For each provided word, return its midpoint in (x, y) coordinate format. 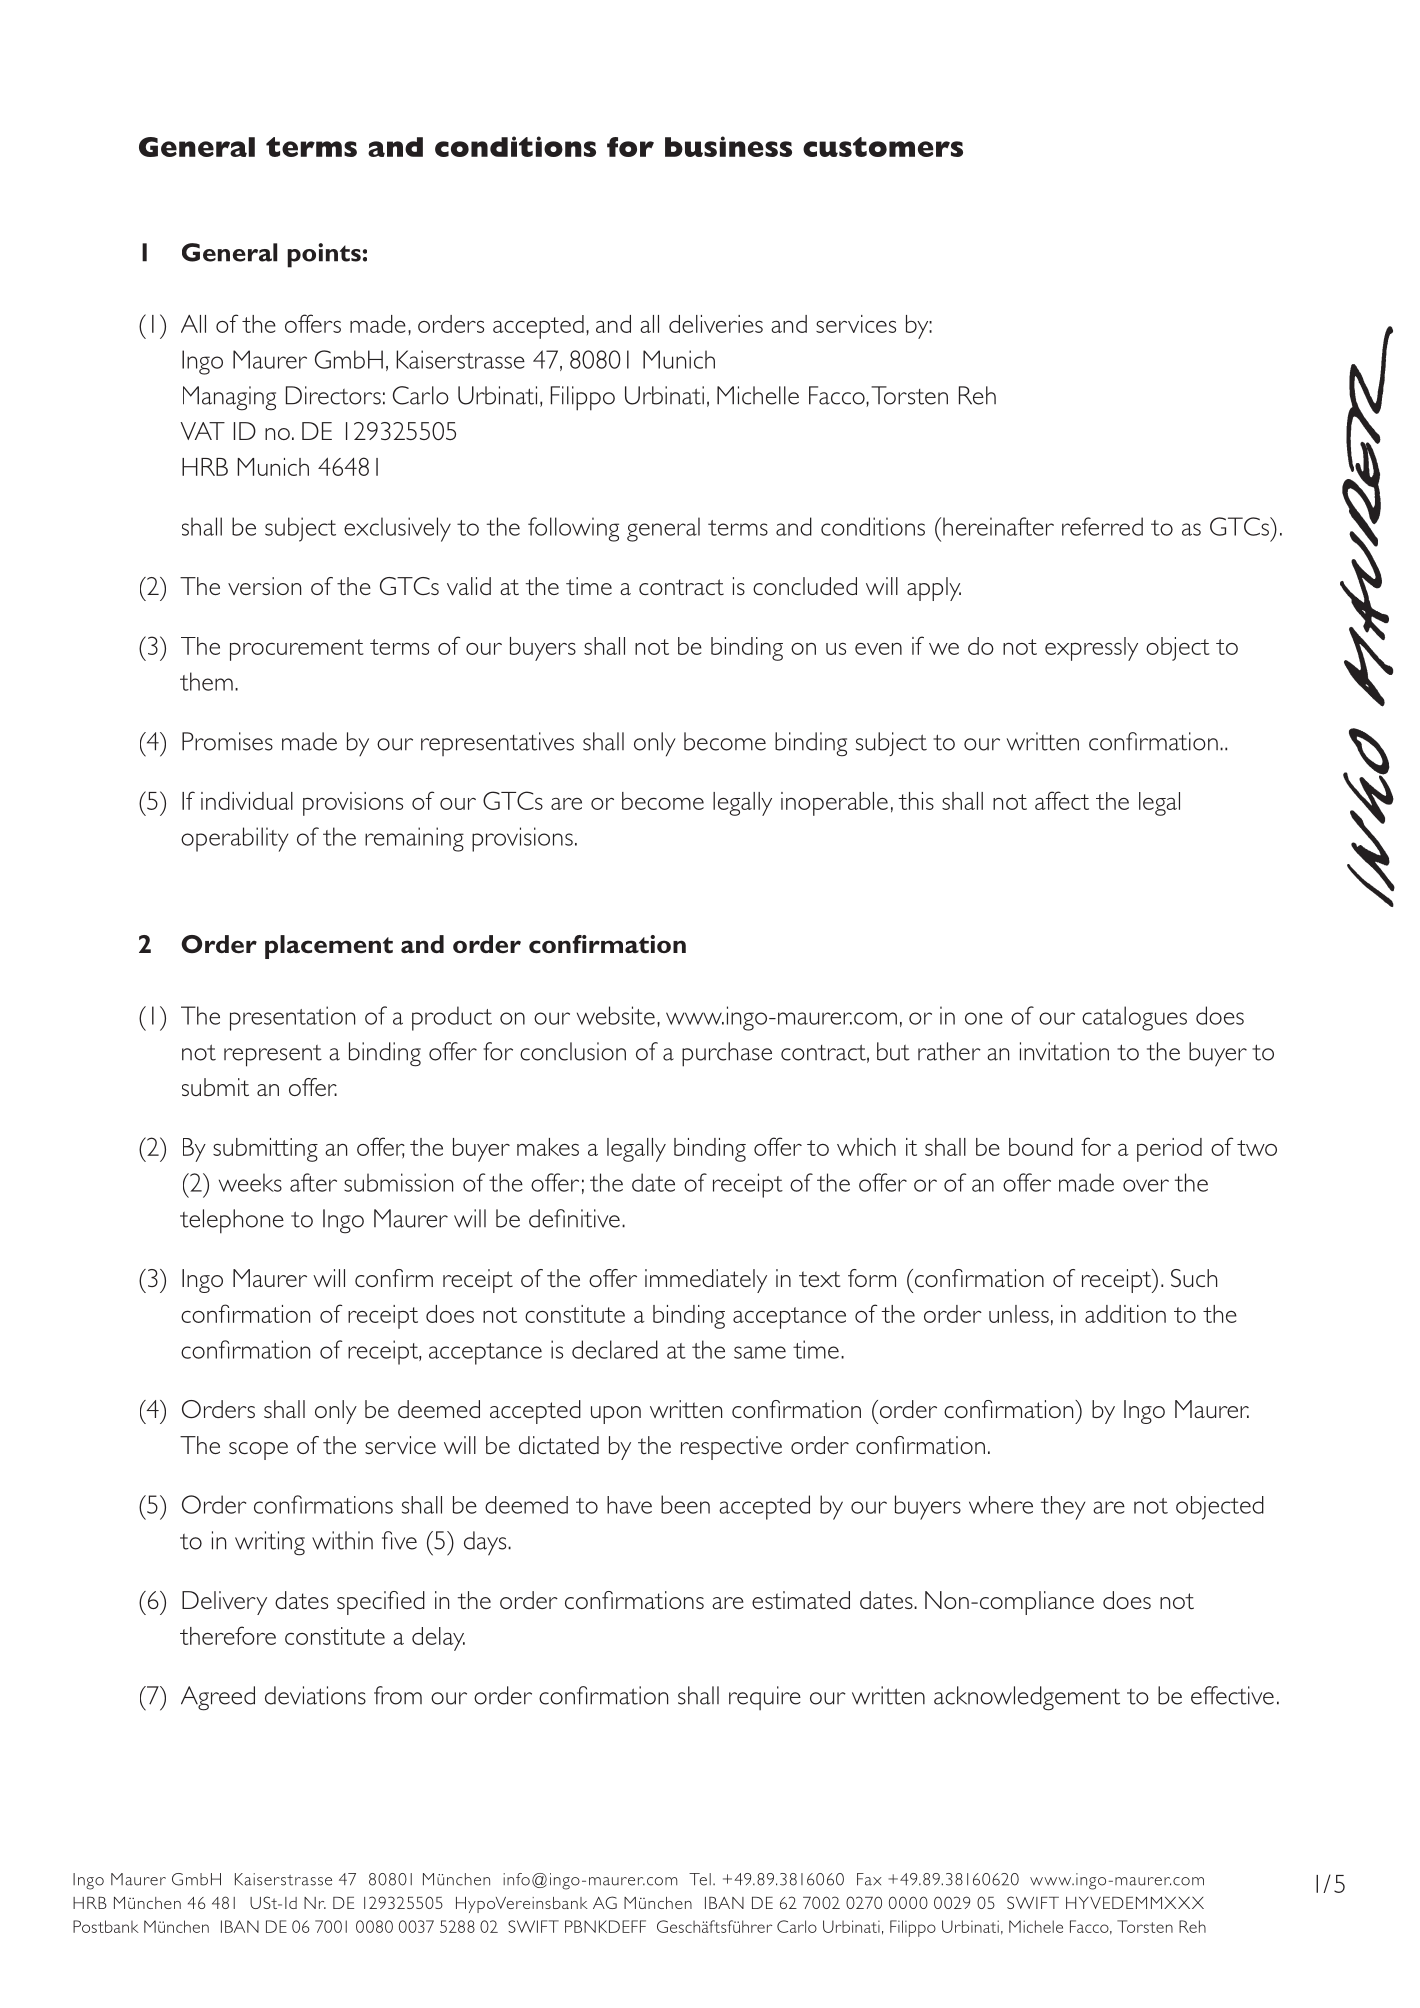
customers (883, 147)
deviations (315, 1695)
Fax (869, 1879)
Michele (1036, 1926)
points (324, 255)
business (728, 146)
